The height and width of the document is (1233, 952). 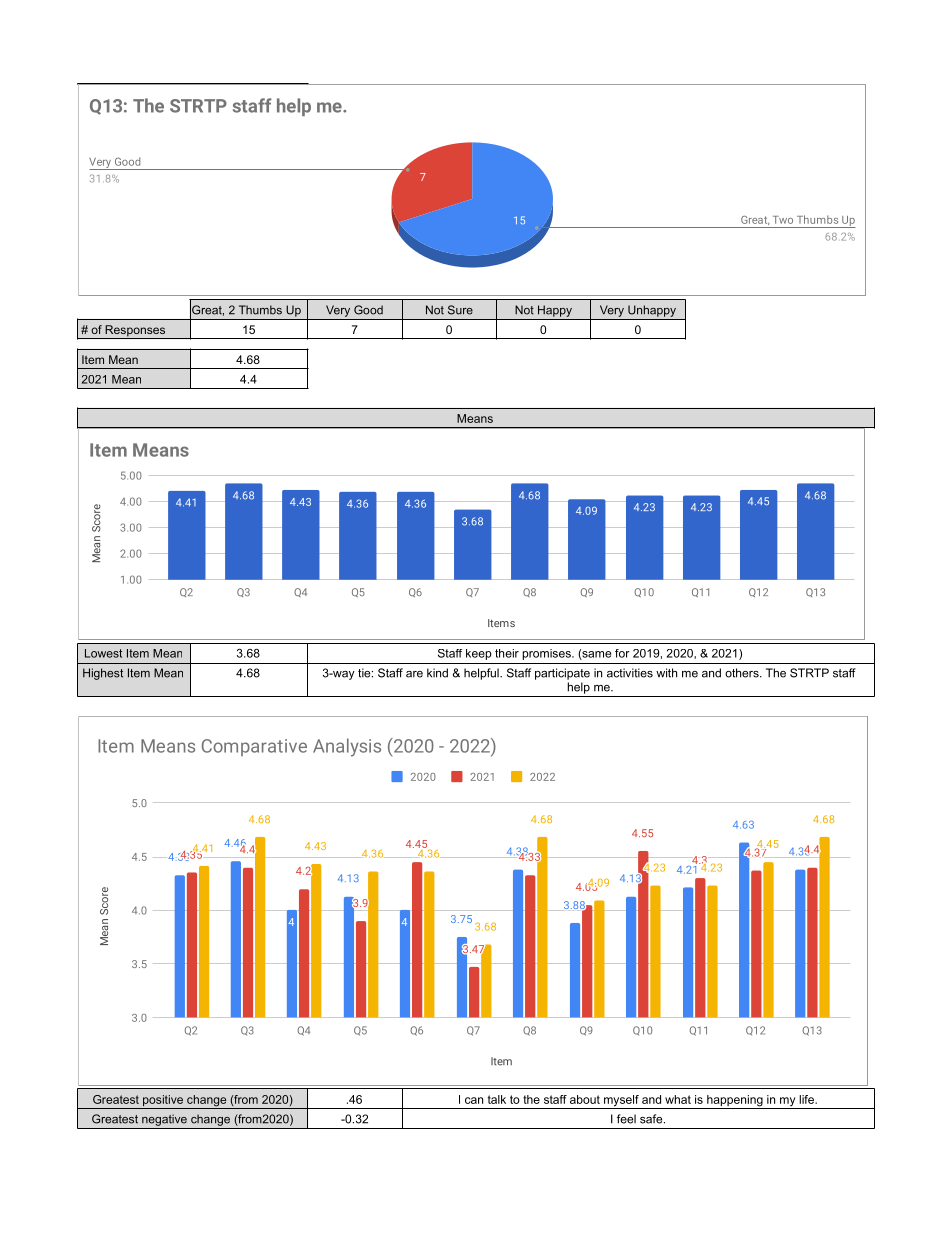 What do you see at coordinates (437, 673) in the document?
I see `kind` at bounding box center [437, 673].
